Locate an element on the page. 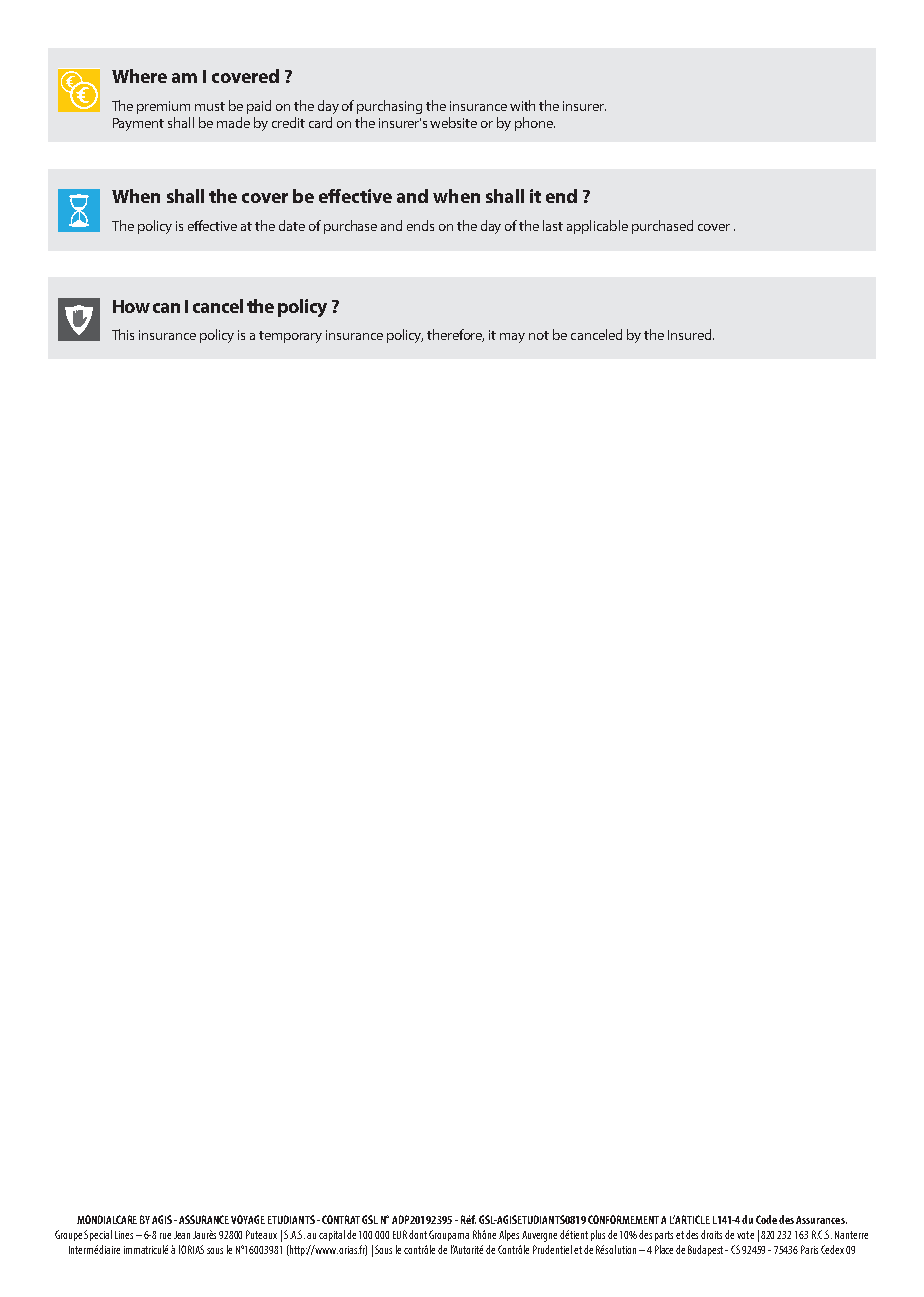 The image size is (924, 1297). website is located at coordinates (453, 122).
